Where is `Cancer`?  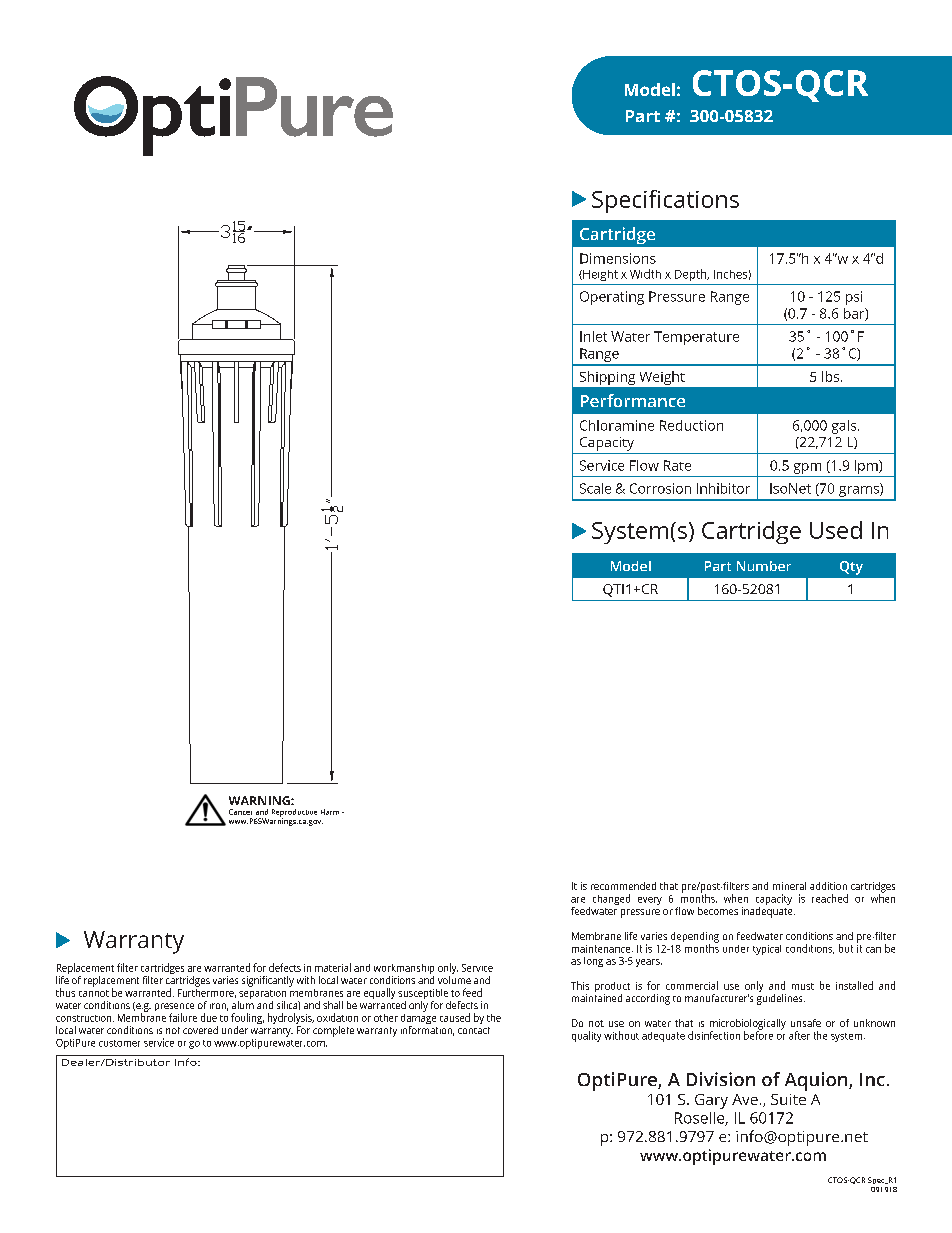 Cancer is located at coordinates (240, 812).
